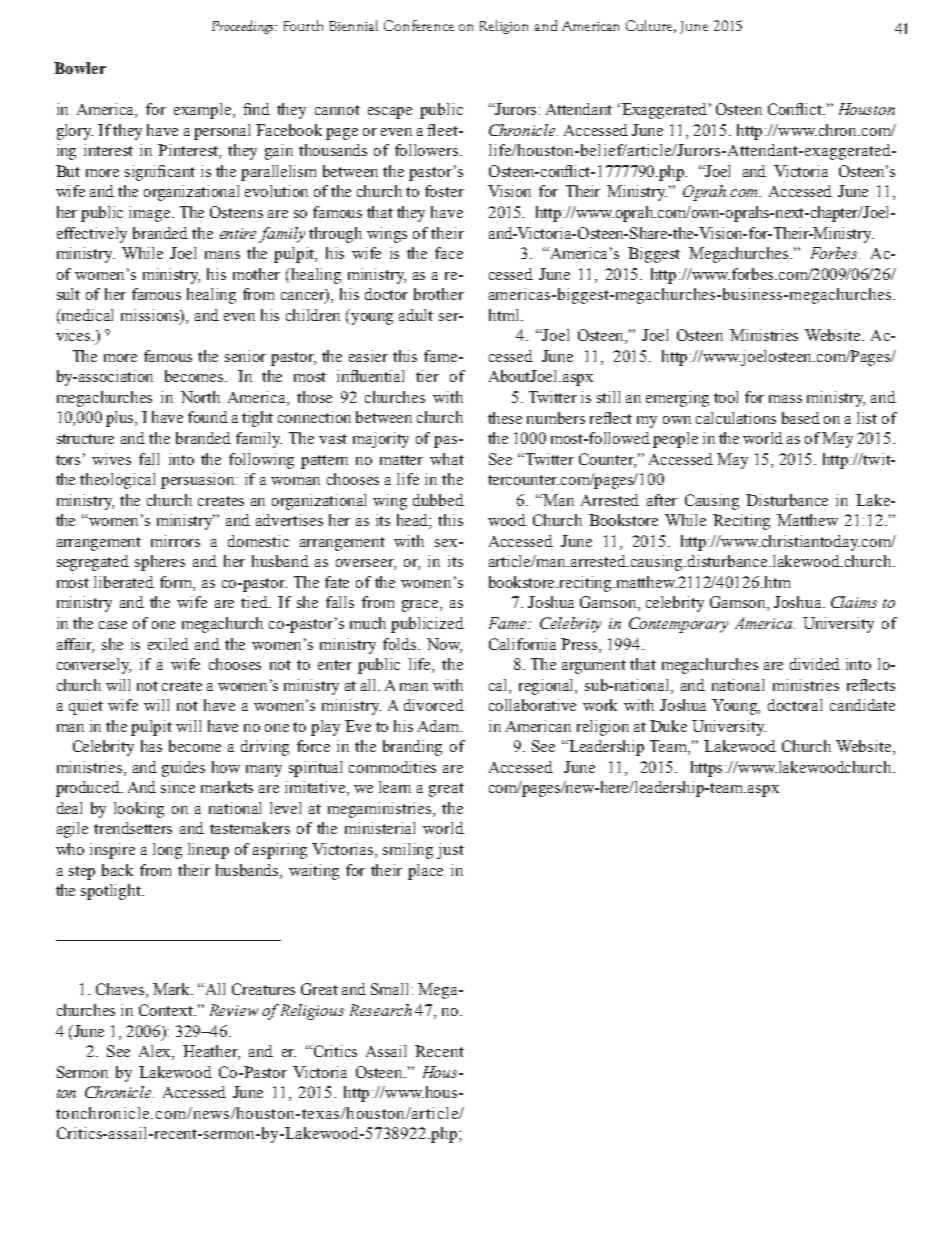 The image size is (952, 1233). Describe the element at coordinates (419, 25) in the page. I see `Conference` at that location.
